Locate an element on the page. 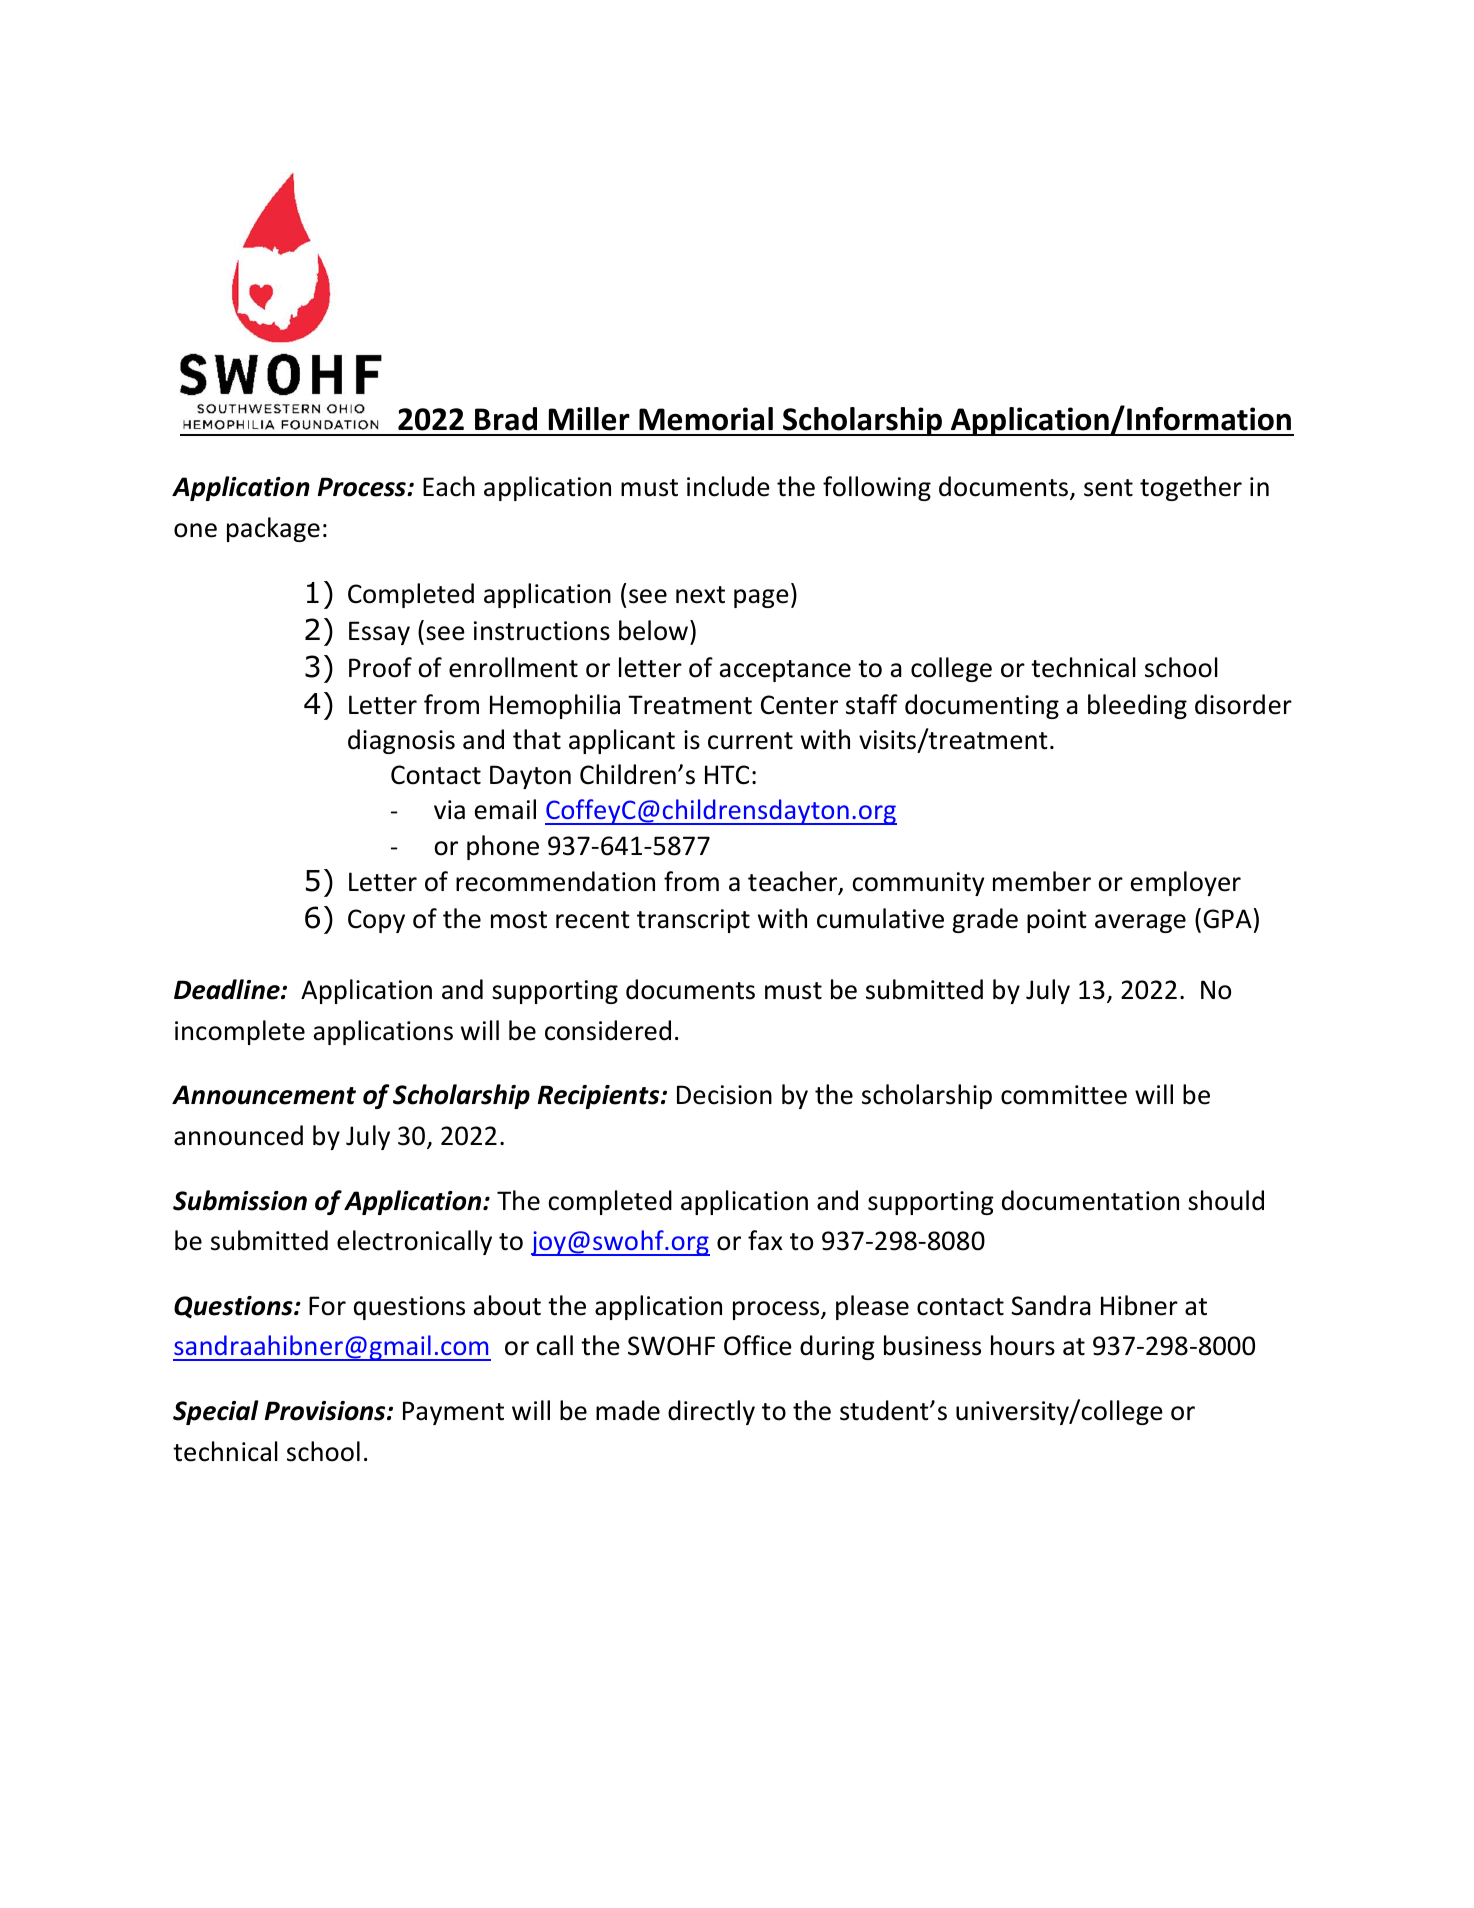 The image size is (1474, 1908). Brad is located at coordinates (506, 419).
